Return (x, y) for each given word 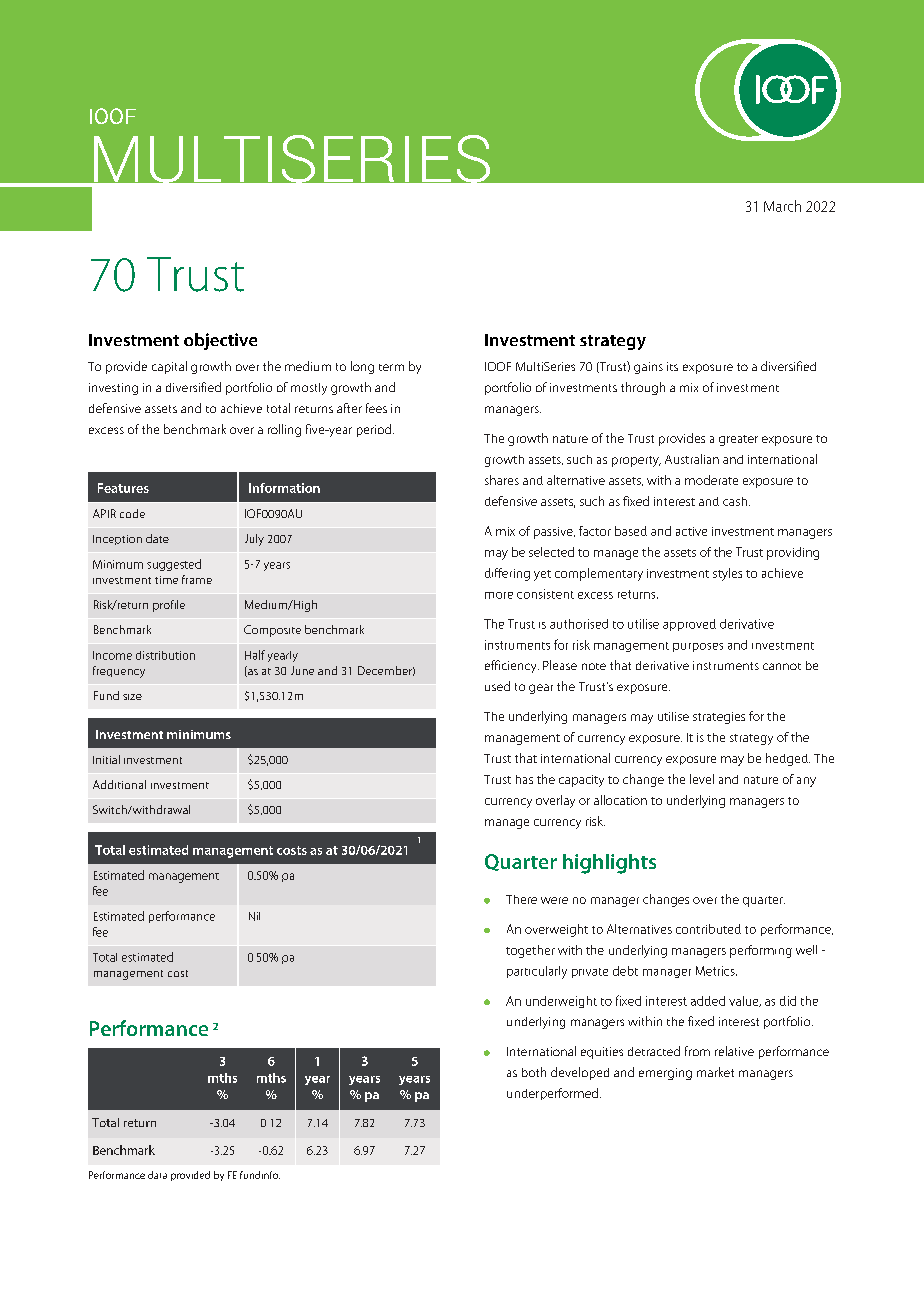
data (157, 1175)
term (391, 367)
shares (502, 480)
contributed (708, 929)
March (782, 206)
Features (123, 488)
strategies (719, 718)
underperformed (552, 1094)
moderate (711, 480)
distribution (165, 655)
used (497, 686)
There (521, 899)
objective (220, 341)
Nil (254, 916)
